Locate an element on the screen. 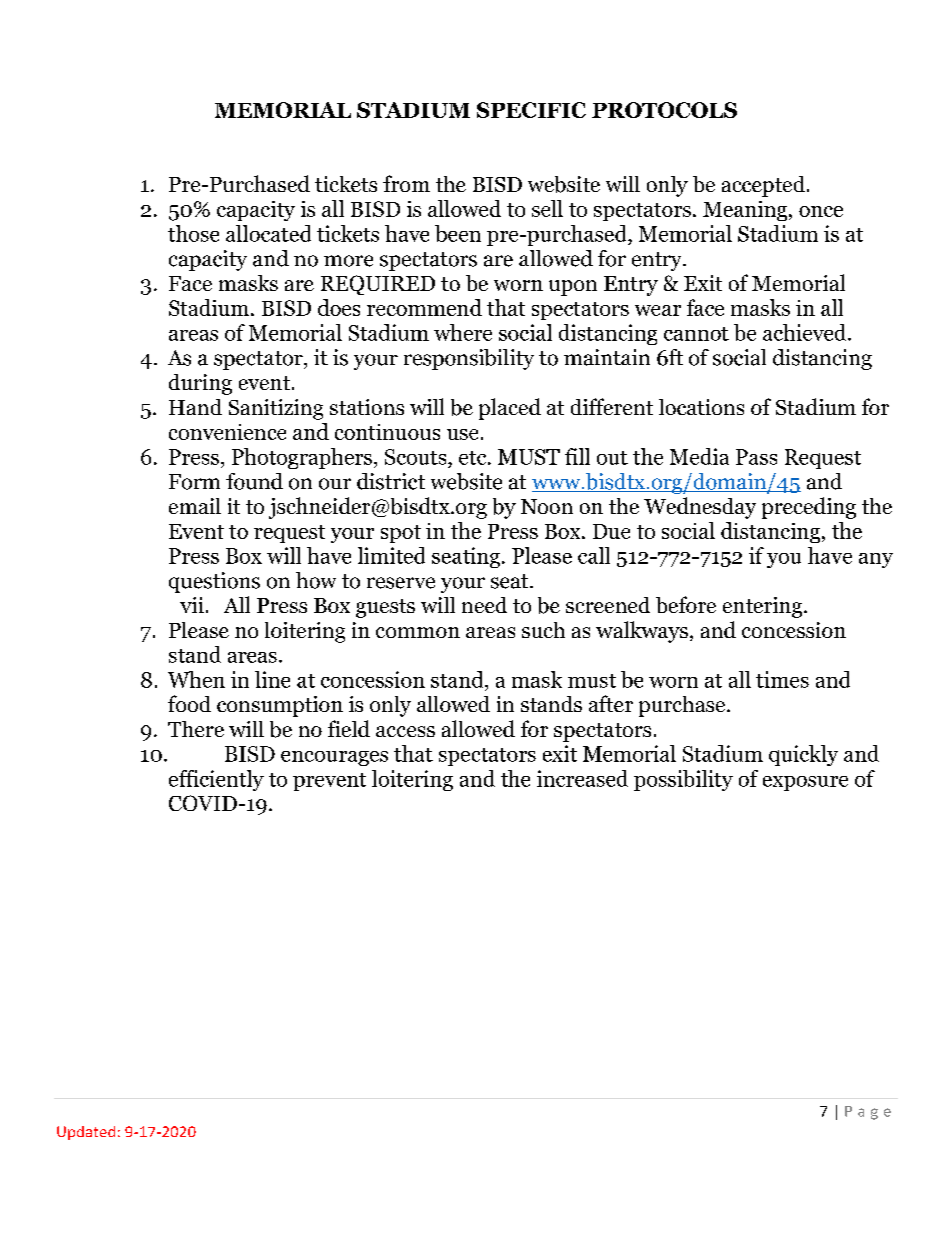 The image size is (952, 1233). Form is located at coordinates (194, 482).
